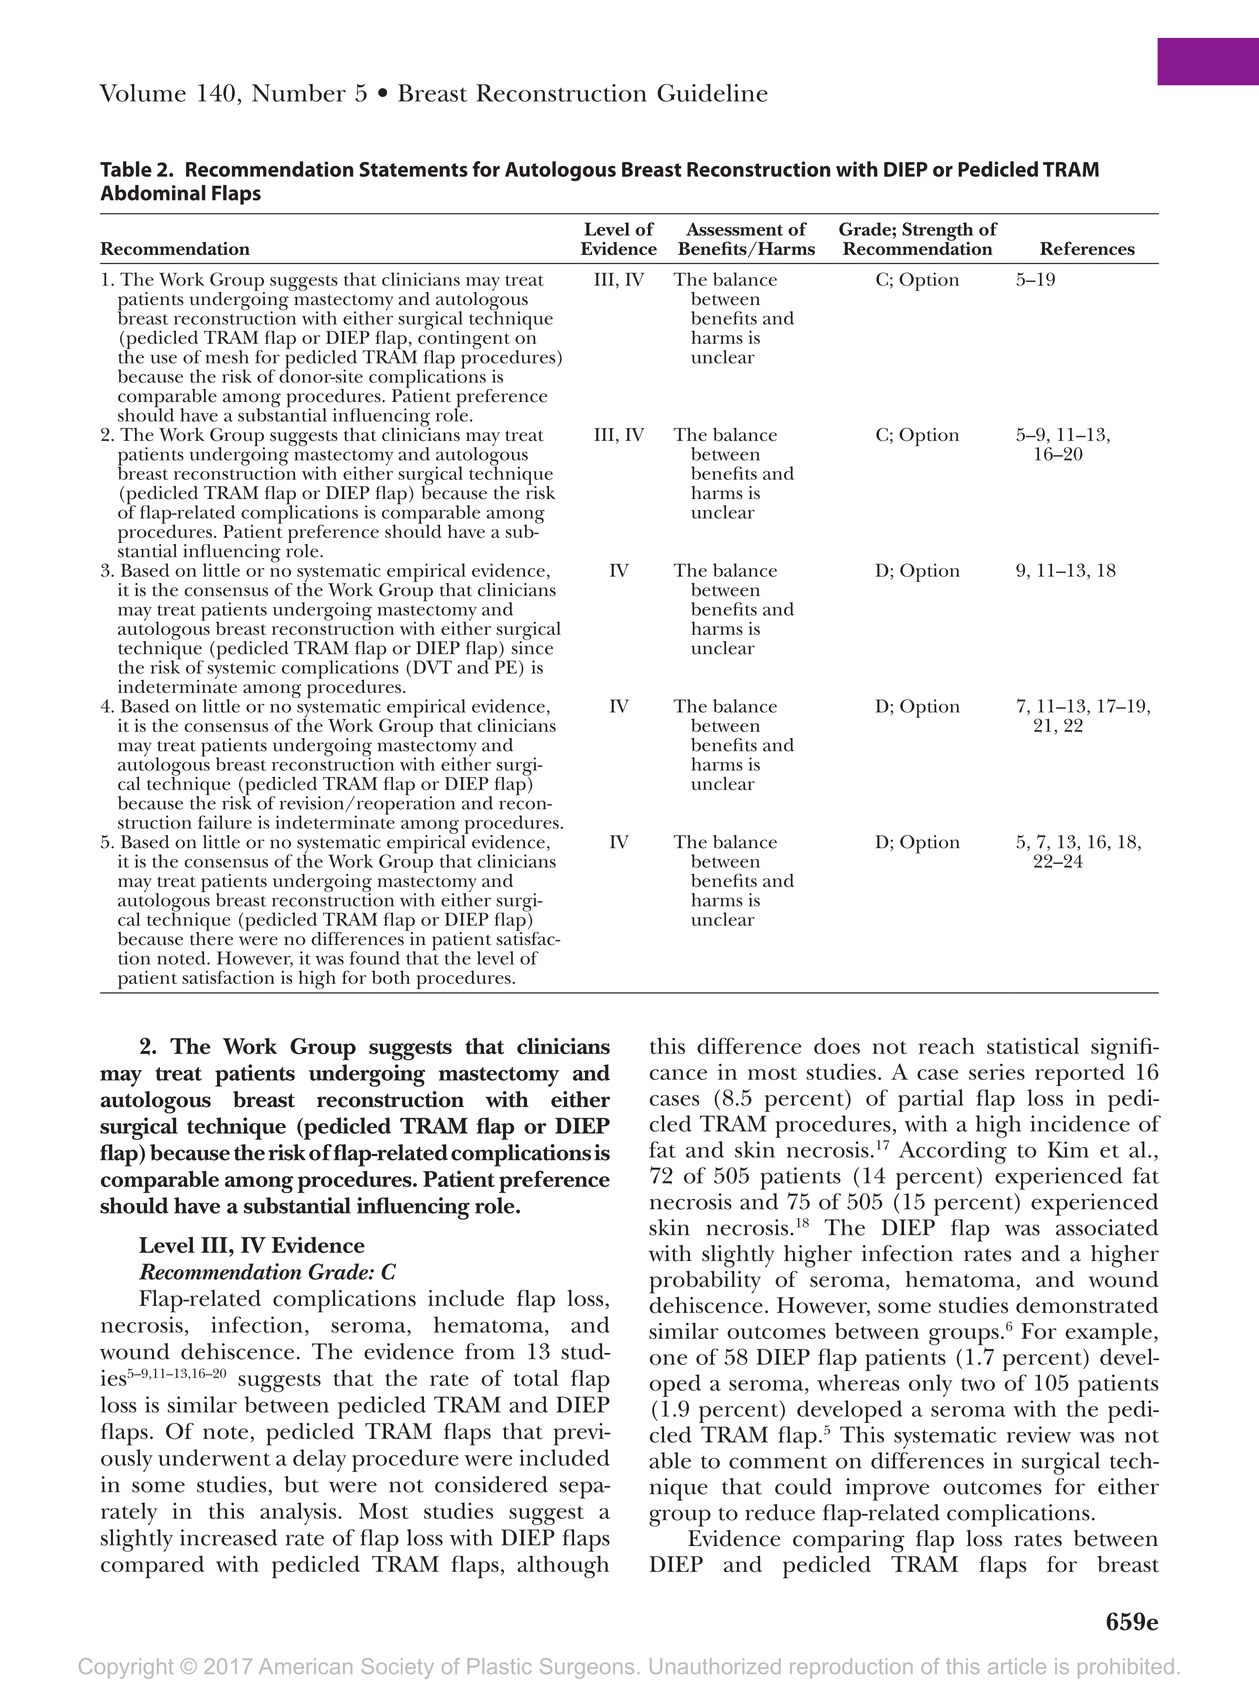  What do you see at coordinates (712, 93) in the screenshot?
I see `Guideline` at bounding box center [712, 93].
